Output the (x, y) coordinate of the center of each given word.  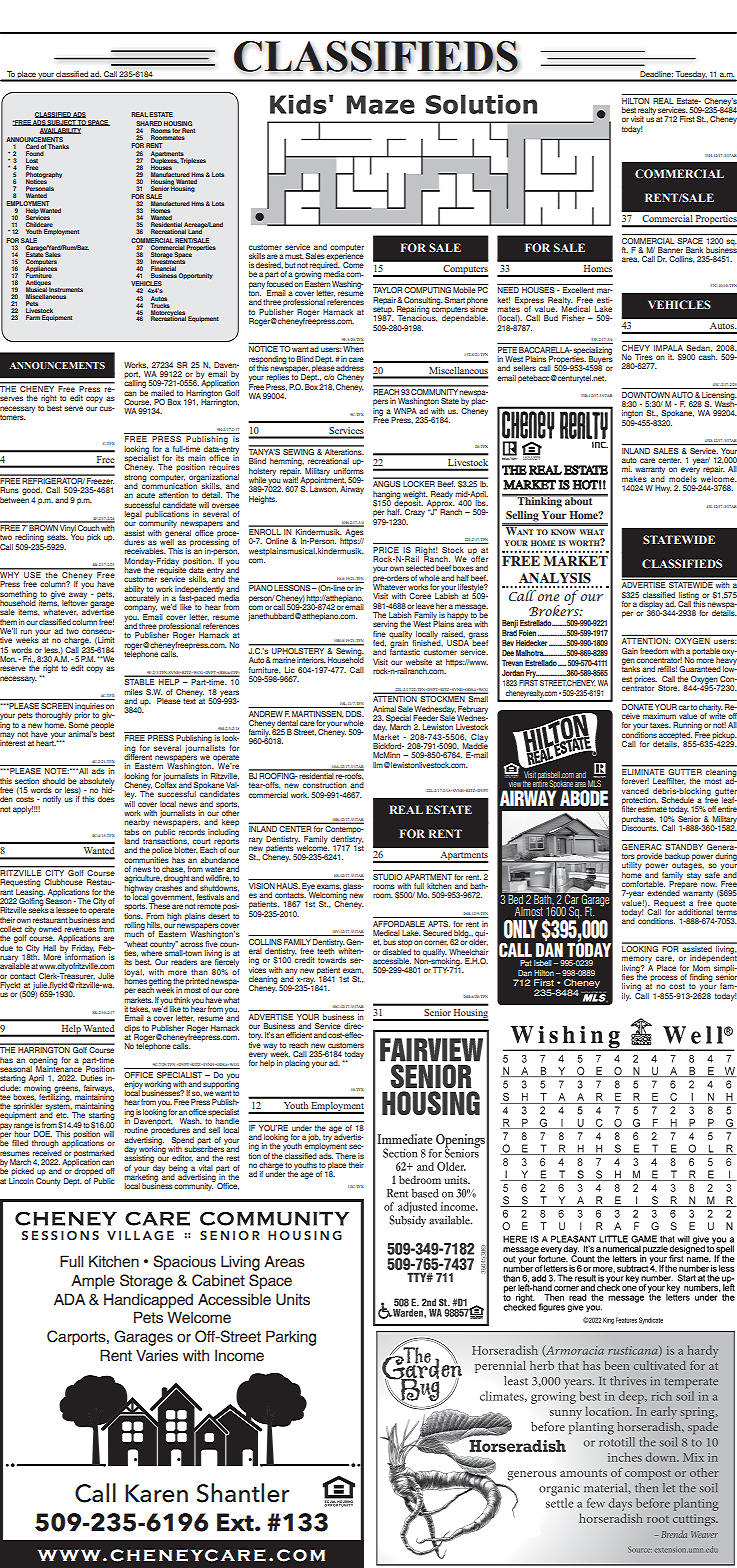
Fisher (573, 318)
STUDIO (387, 877)
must (294, 256)
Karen (156, 1493)
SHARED (149, 123)
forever (635, 781)
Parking (291, 1338)
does (106, 799)
